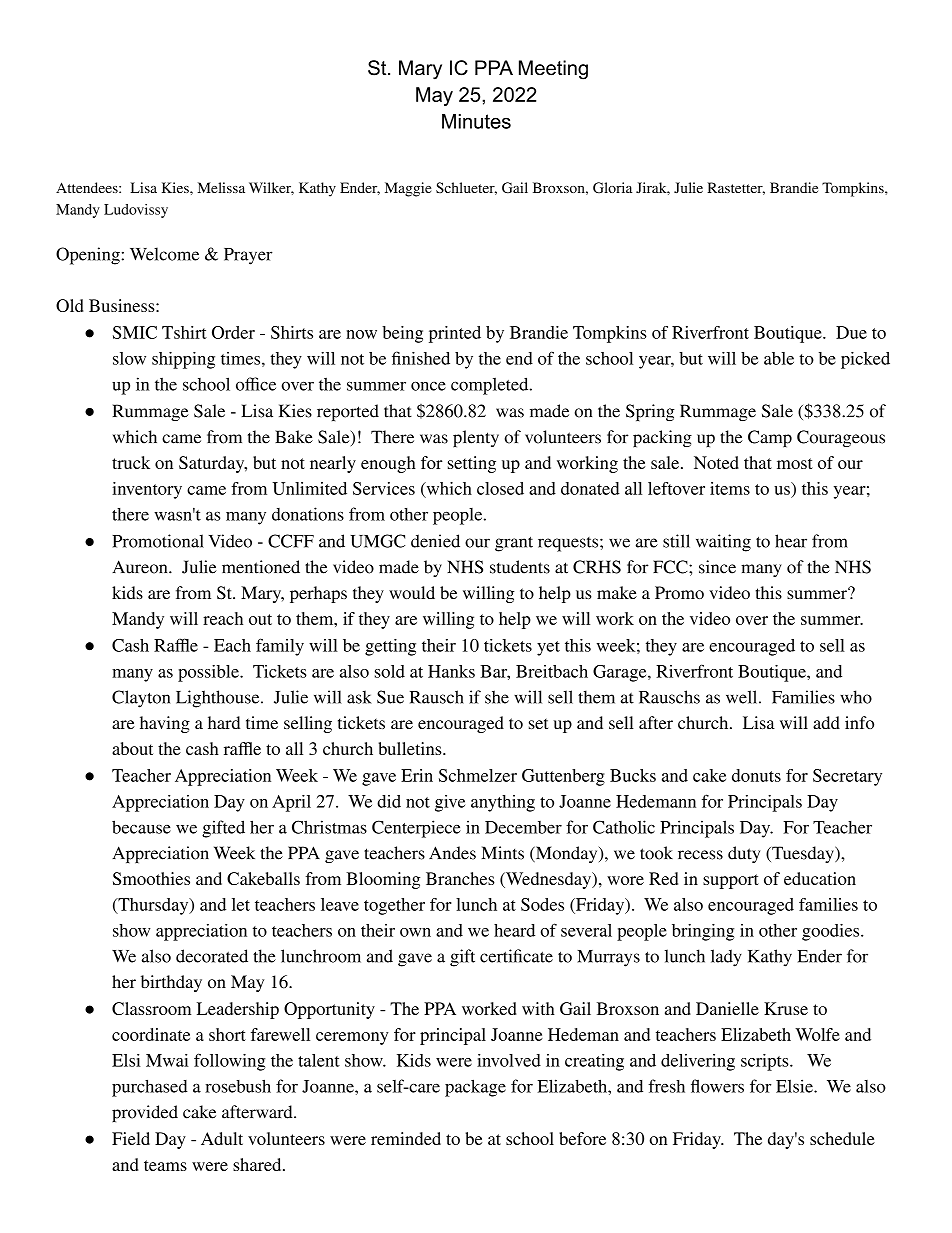  I want to click on truck, so click(131, 462).
